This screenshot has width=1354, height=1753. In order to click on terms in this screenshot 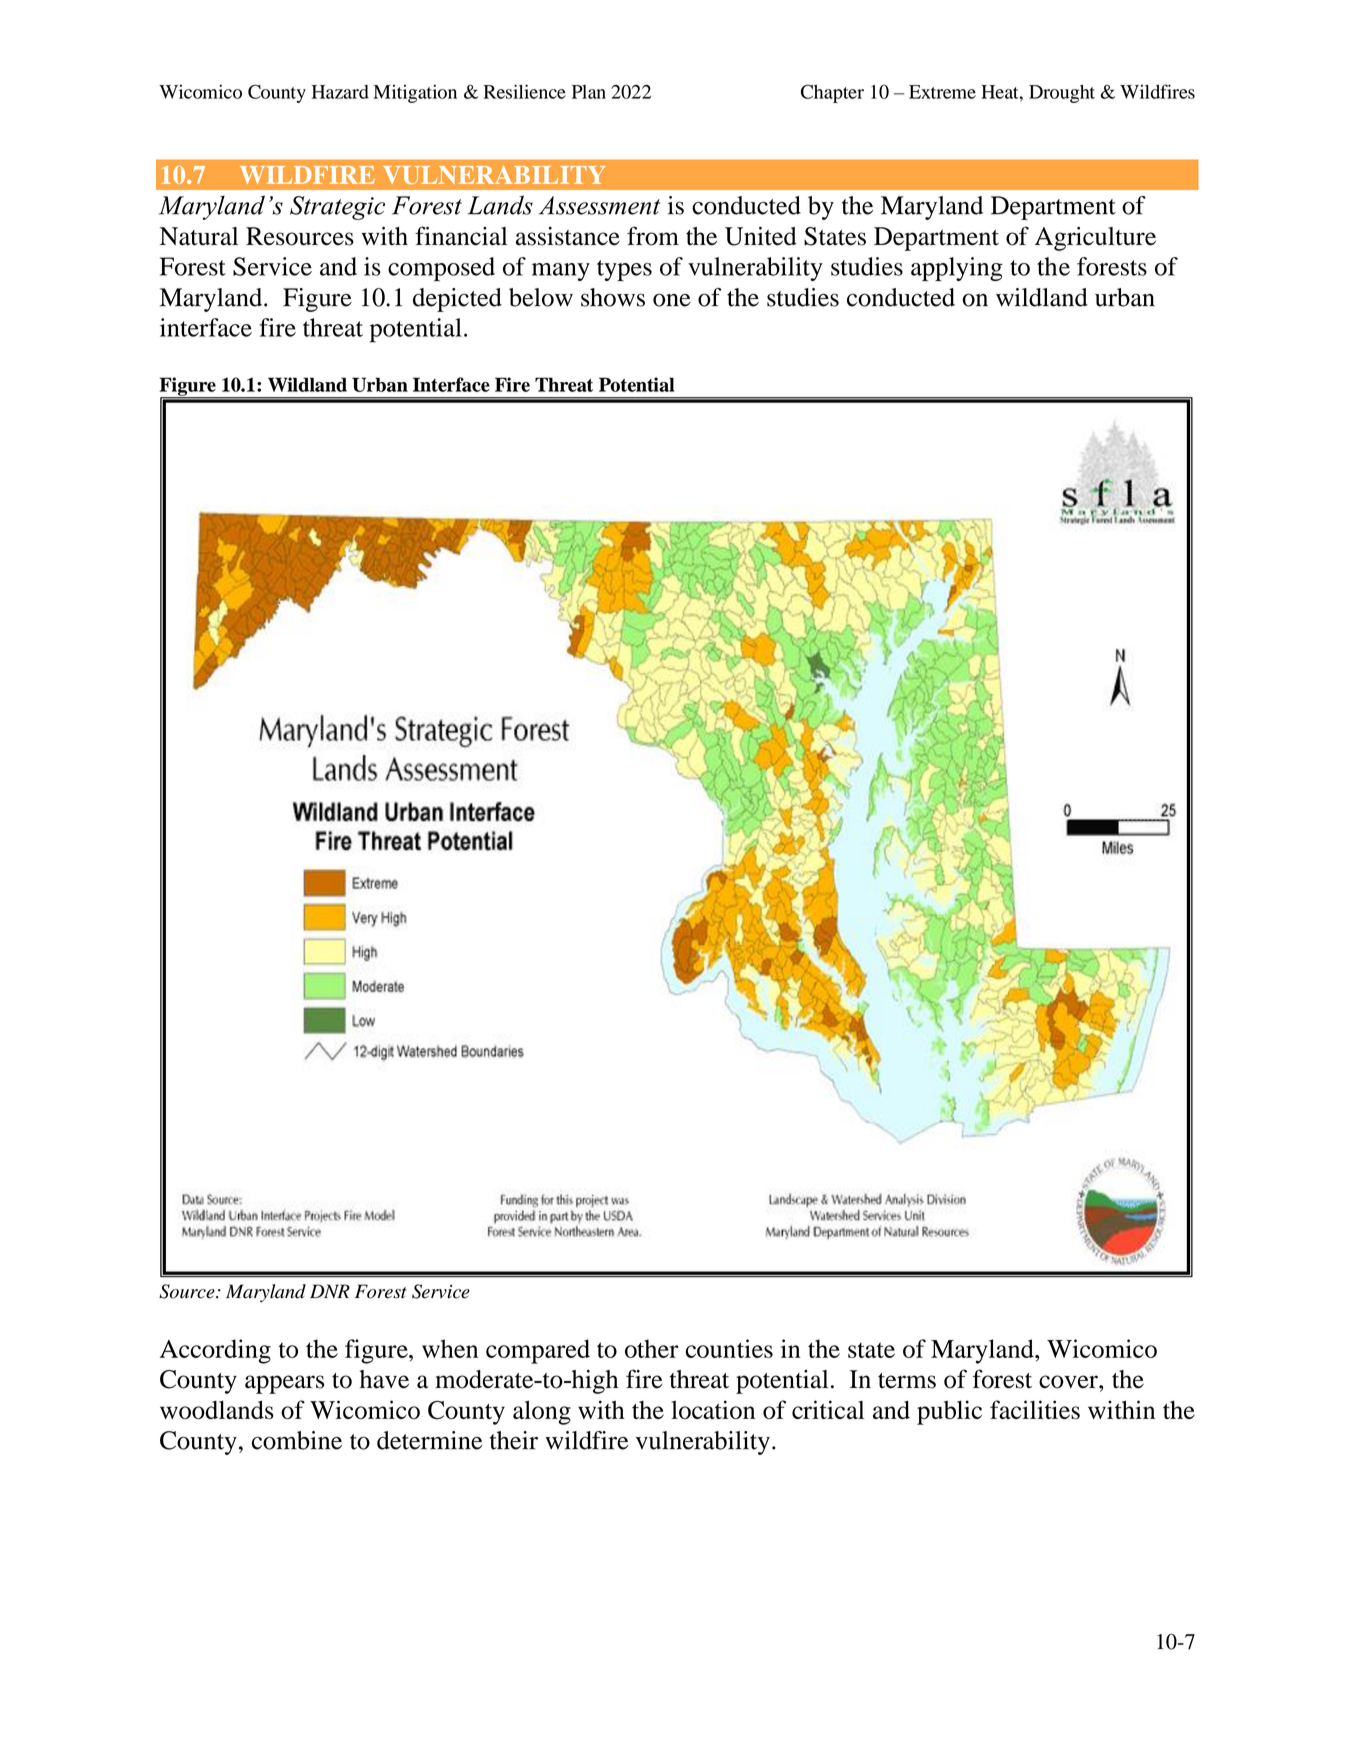, I will do `click(907, 1381)`.
